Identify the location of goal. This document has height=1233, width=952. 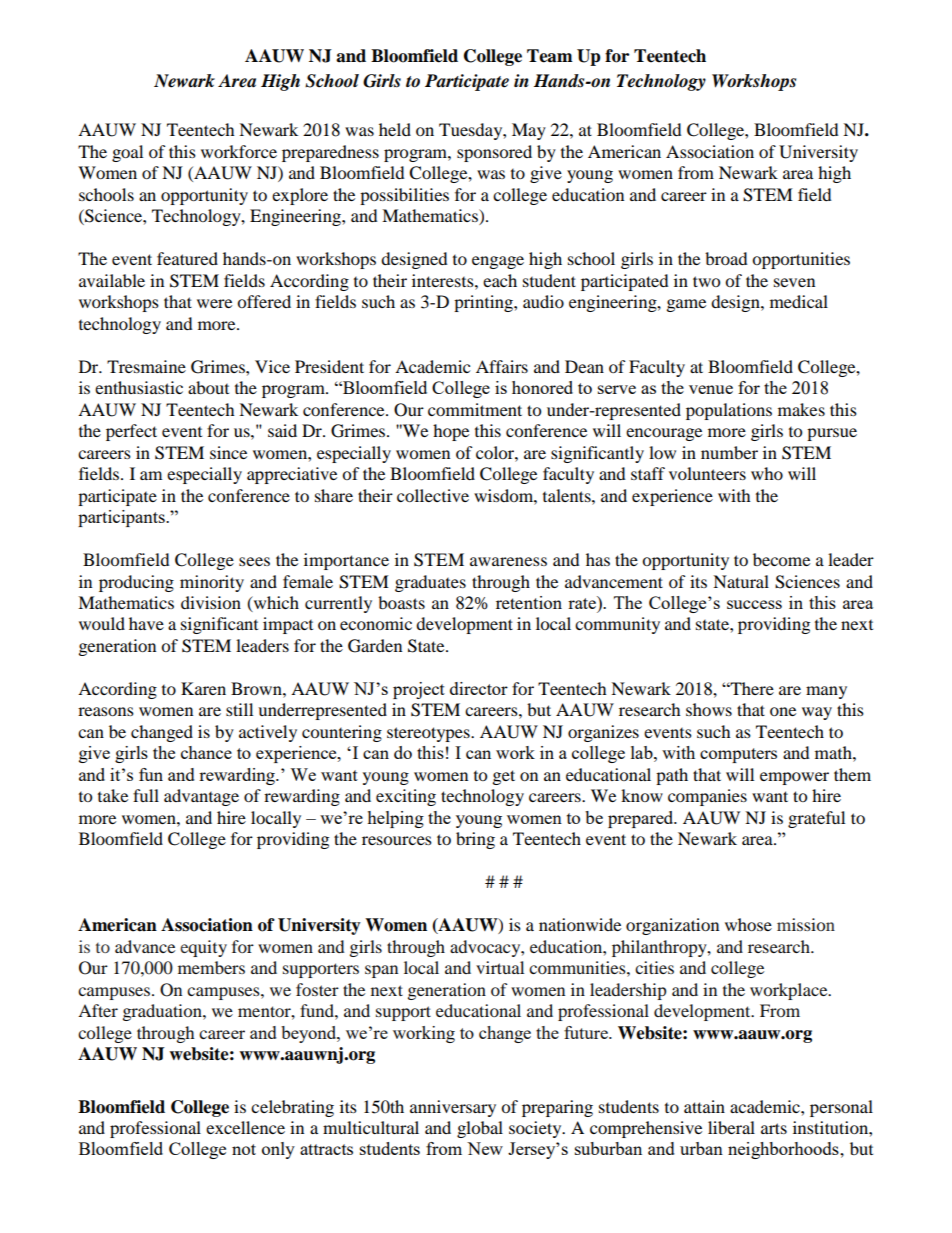
(127, 153).
